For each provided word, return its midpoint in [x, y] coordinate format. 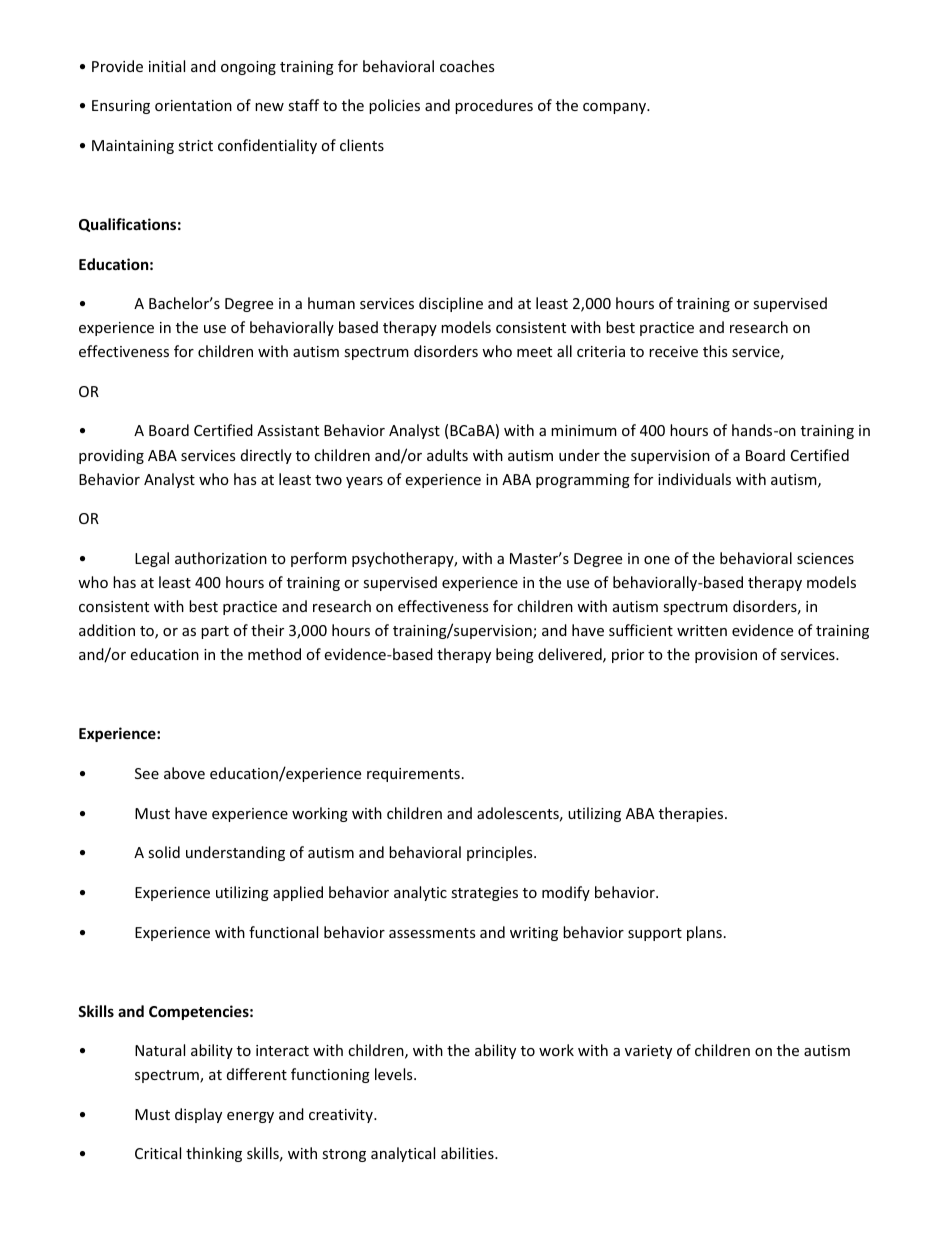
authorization [221, 558]
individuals [694, 479]
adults [447, 455]
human [331, 303]
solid [164, 852]
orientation [193, 105]
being [515, 655]
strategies [484, 894]
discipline [451, 304]
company [615, 108]
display [198, 1115]
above [184, 773]
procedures [494, 106]
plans [704, 933]
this [715, 351]
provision [726, 656]
